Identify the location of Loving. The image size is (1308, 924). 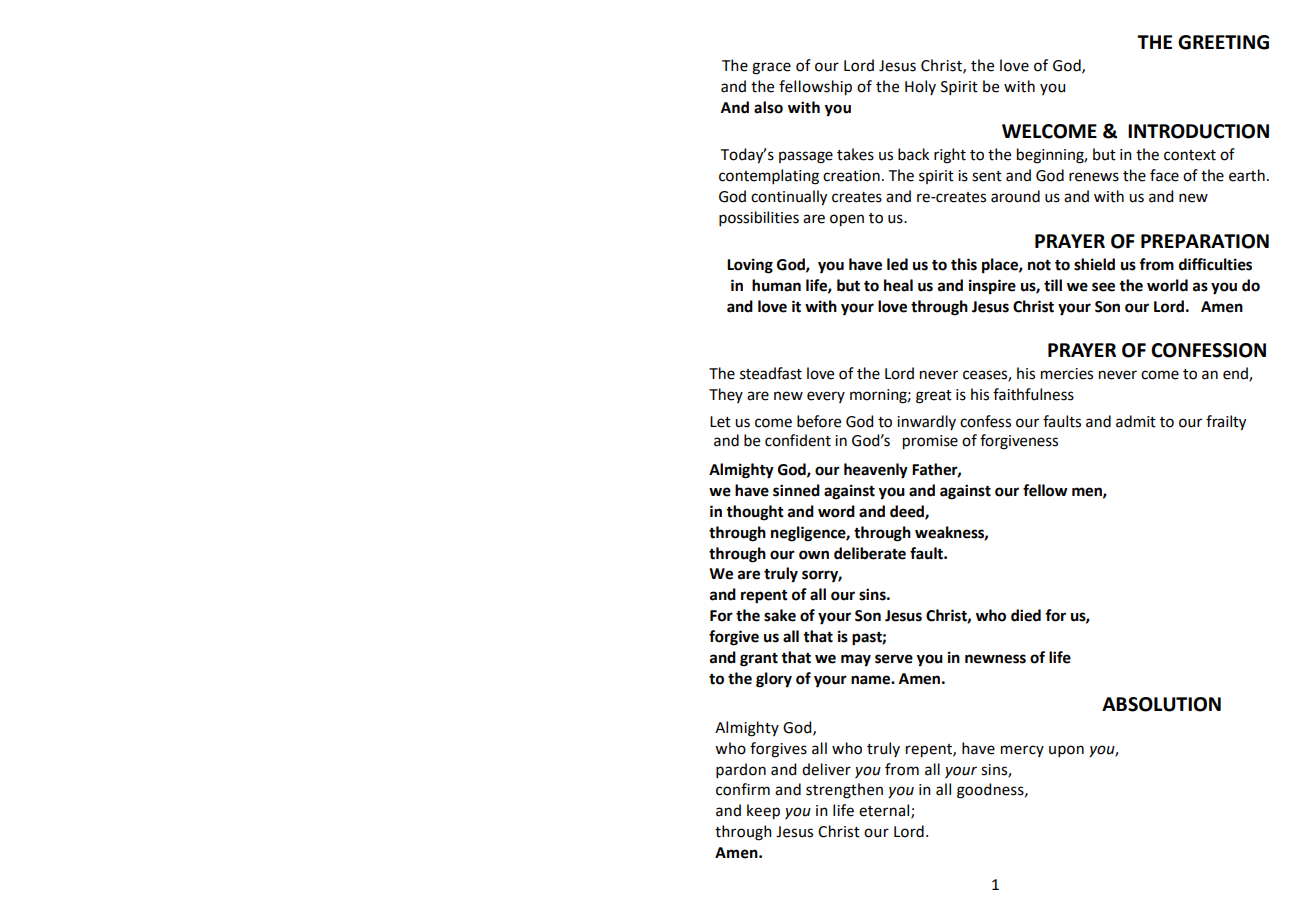
(750, 266).
